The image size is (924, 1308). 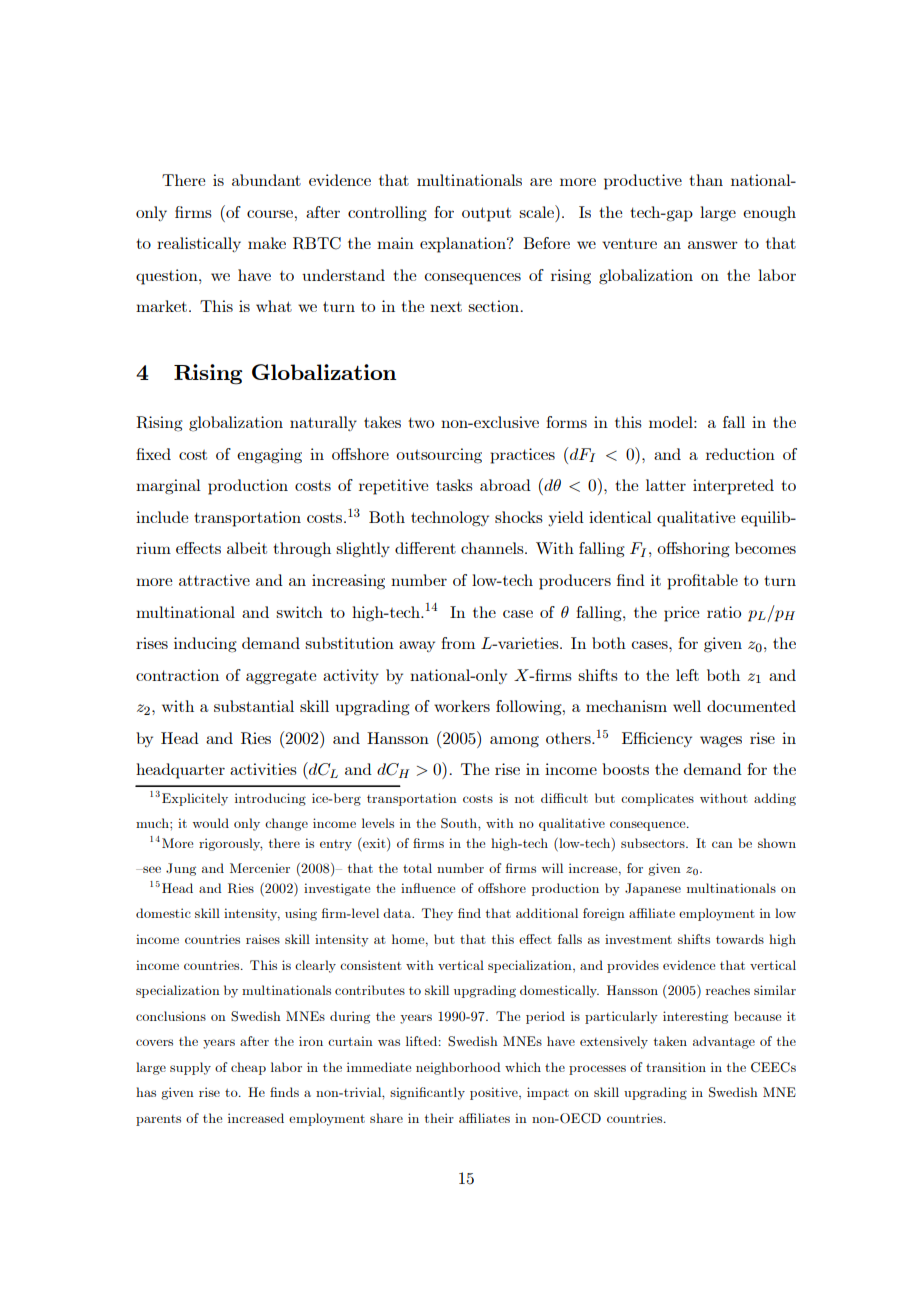 What do you see at coordinates (458, 1068) in the screenshot?
I see `neighborhood` at bounding box center [458, 1068].
